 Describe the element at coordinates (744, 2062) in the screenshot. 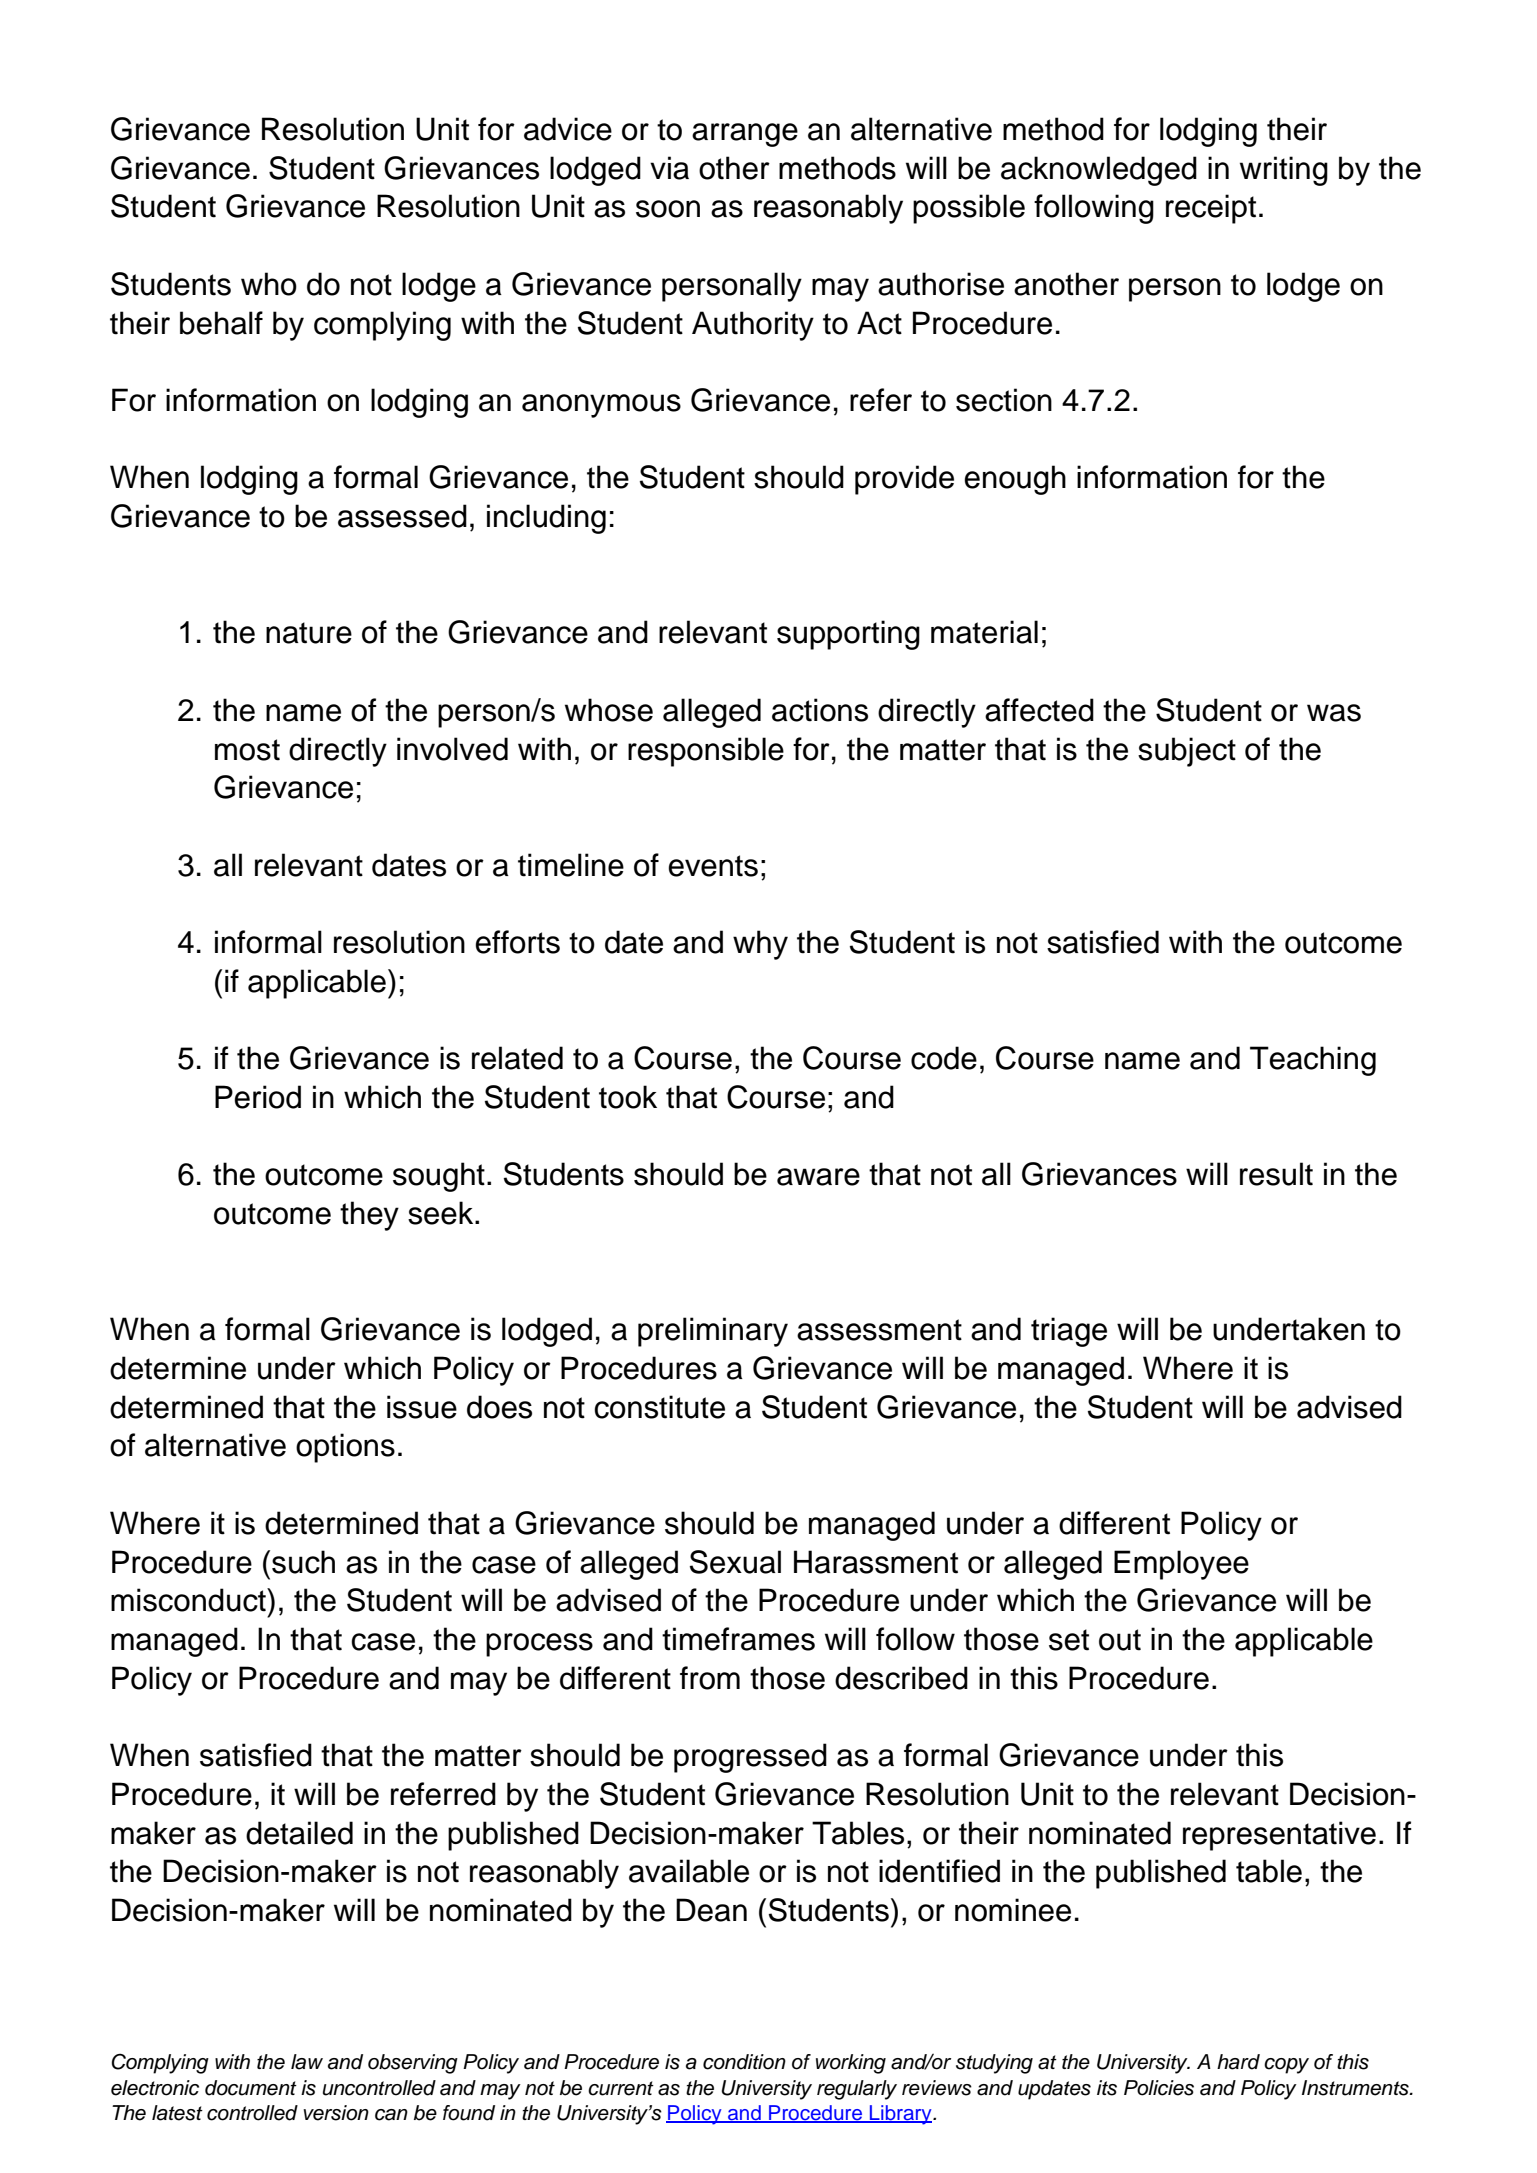

I see `condition` at that location.
